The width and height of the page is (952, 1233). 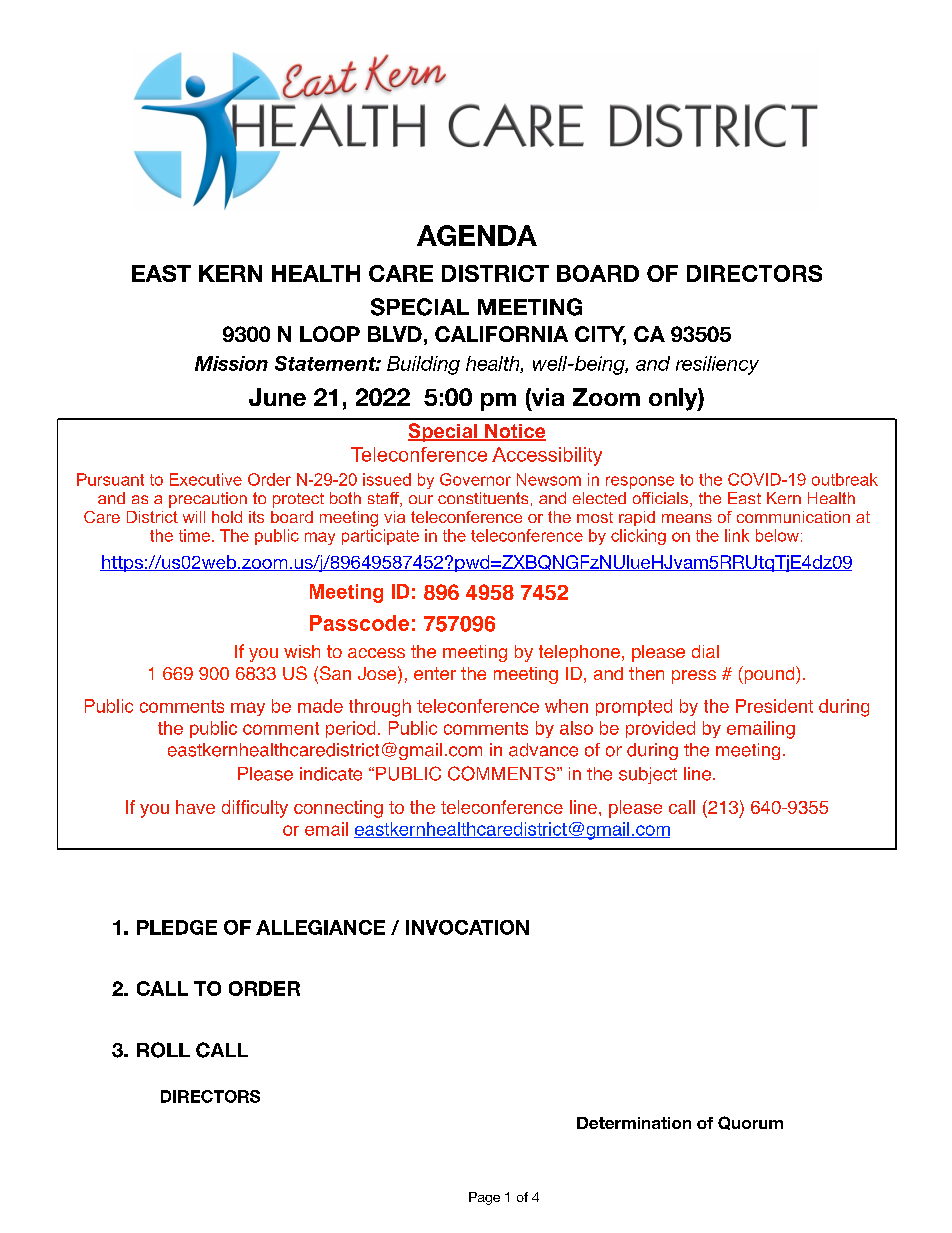 What do you see at coordinates (648, 775) in the page?
I see `subject` at bounding box center [648, 775].
